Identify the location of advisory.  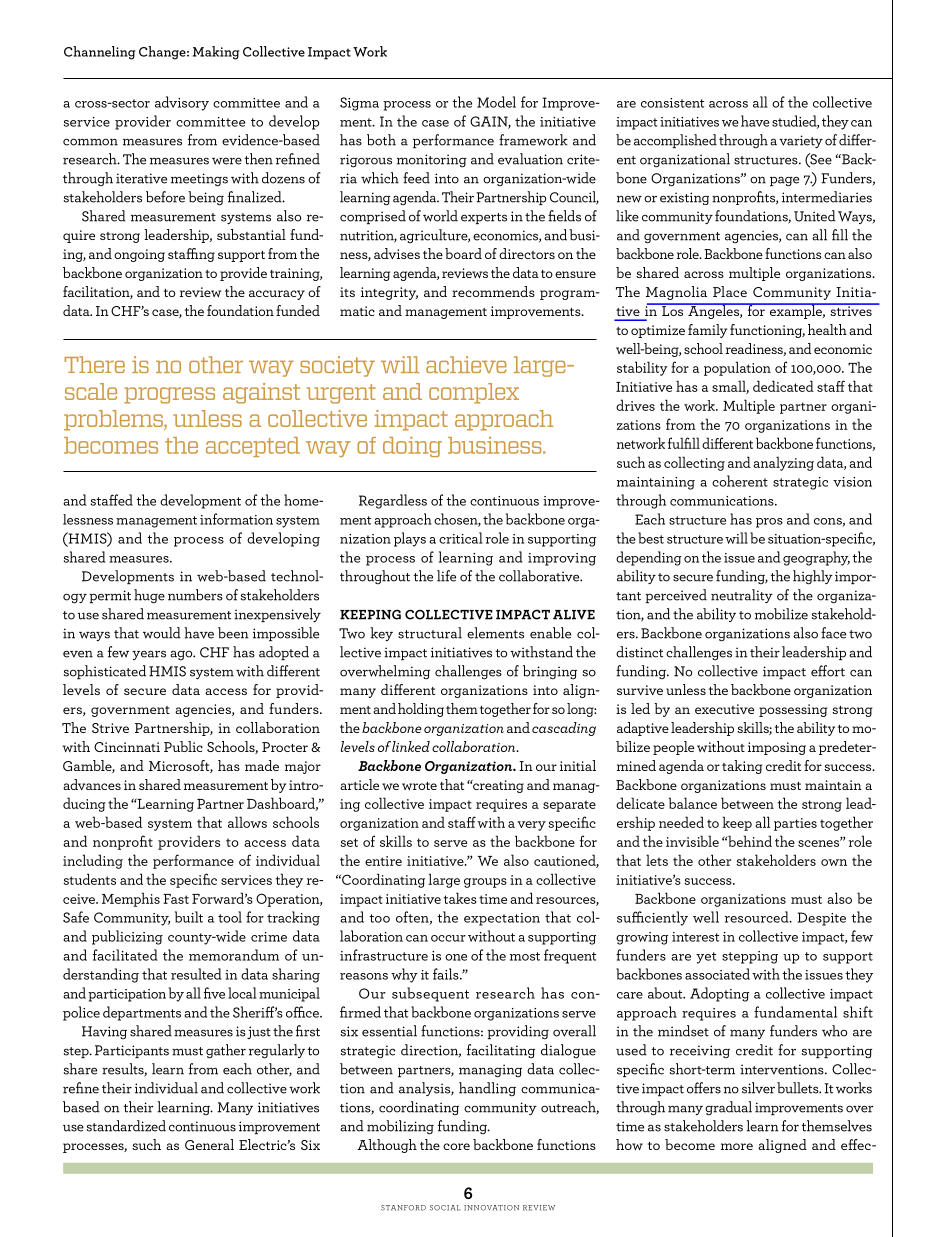
(182, 103).
